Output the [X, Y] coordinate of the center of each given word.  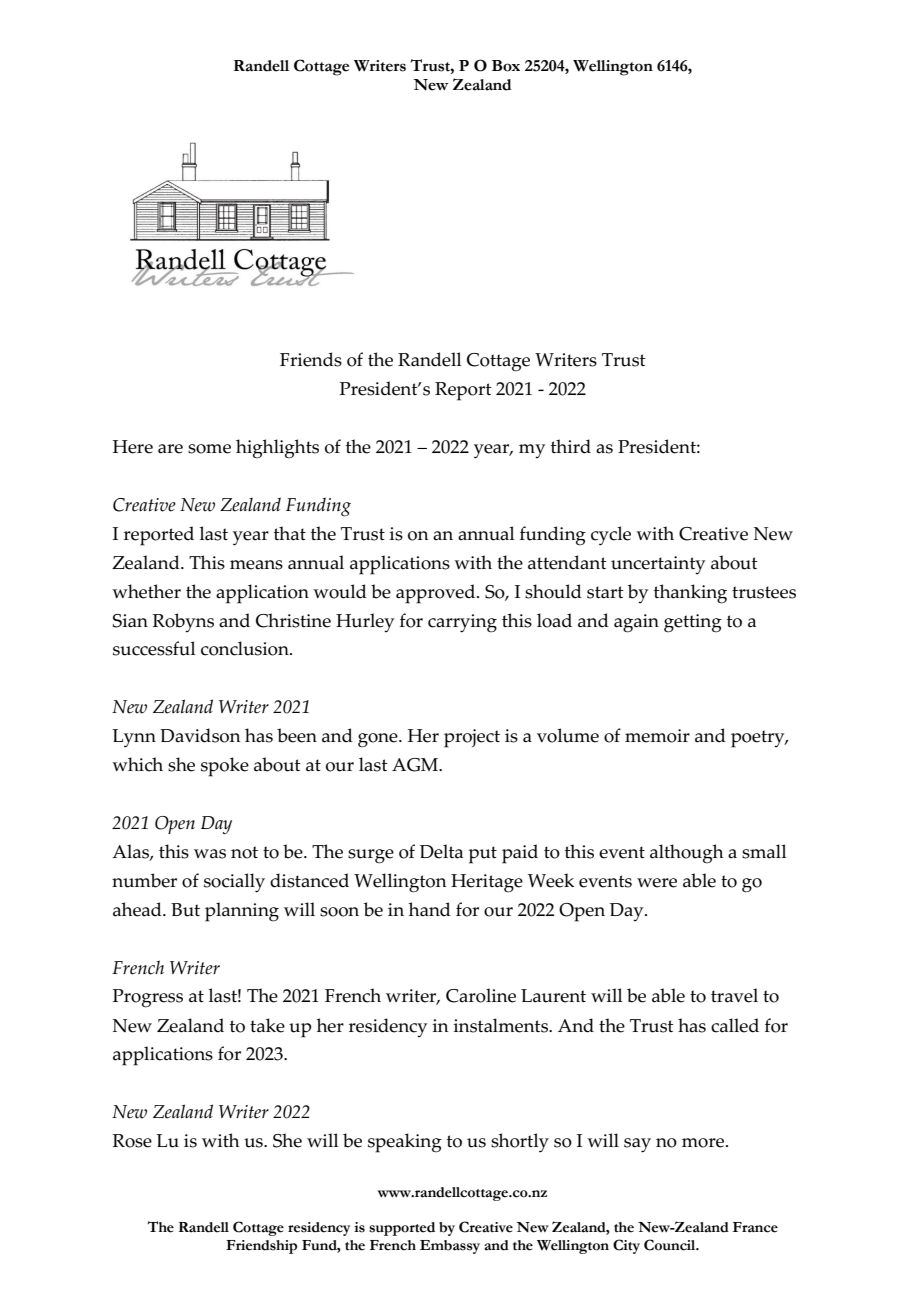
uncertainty [658, 565]
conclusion [246, 648]
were [657, 883]
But [185, 910]
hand [430, 909]
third [571, 446]
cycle [611, 536]
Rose [132, 1141]
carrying [462, 623]
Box [506, 66]
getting [693, 623]
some [209, 449]
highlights [277, 449]
